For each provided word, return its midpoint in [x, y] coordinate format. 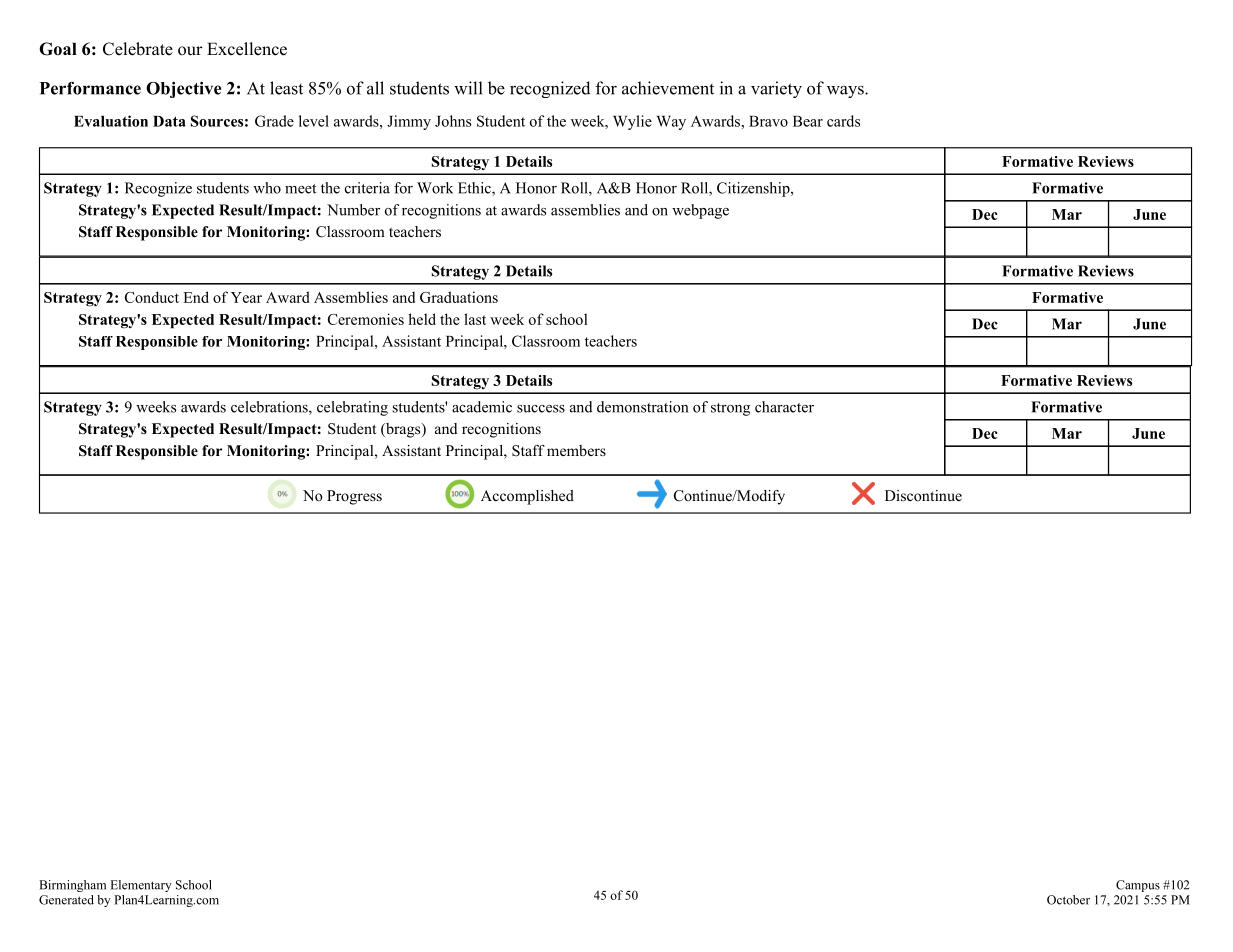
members [576, 450]
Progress [354, 497]
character [784, 407]
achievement [668, 88]
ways [846, 91]
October [1068, 900]
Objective [183, 89]
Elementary [141, 886]
